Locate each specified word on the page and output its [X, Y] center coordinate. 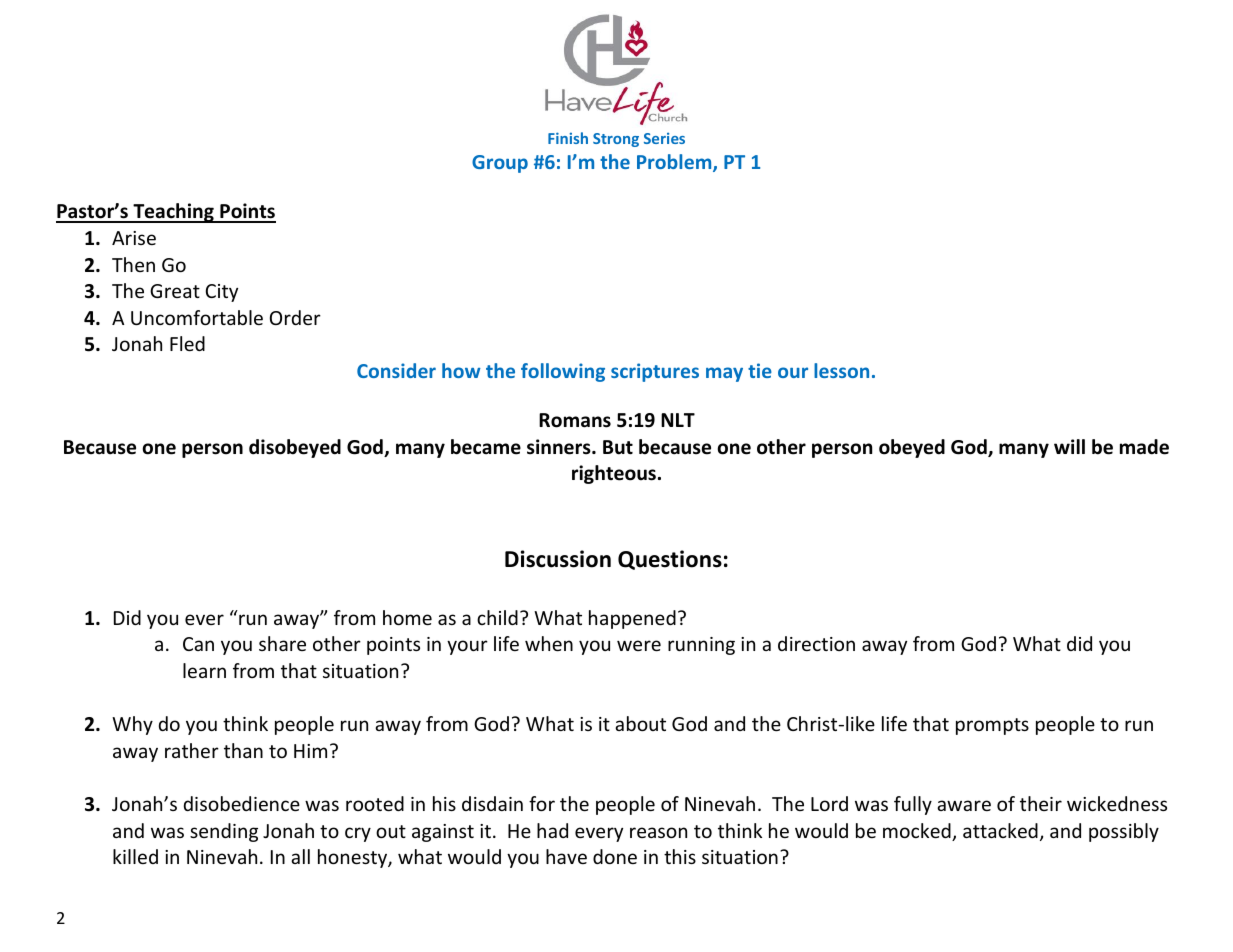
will [1069, 446]
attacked [1000, 830]
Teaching [173, 213]
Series [664, 138]
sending [224, 832]
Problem [675, 163]
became [486, 447]
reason [658, 832]
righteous [614, 474]
